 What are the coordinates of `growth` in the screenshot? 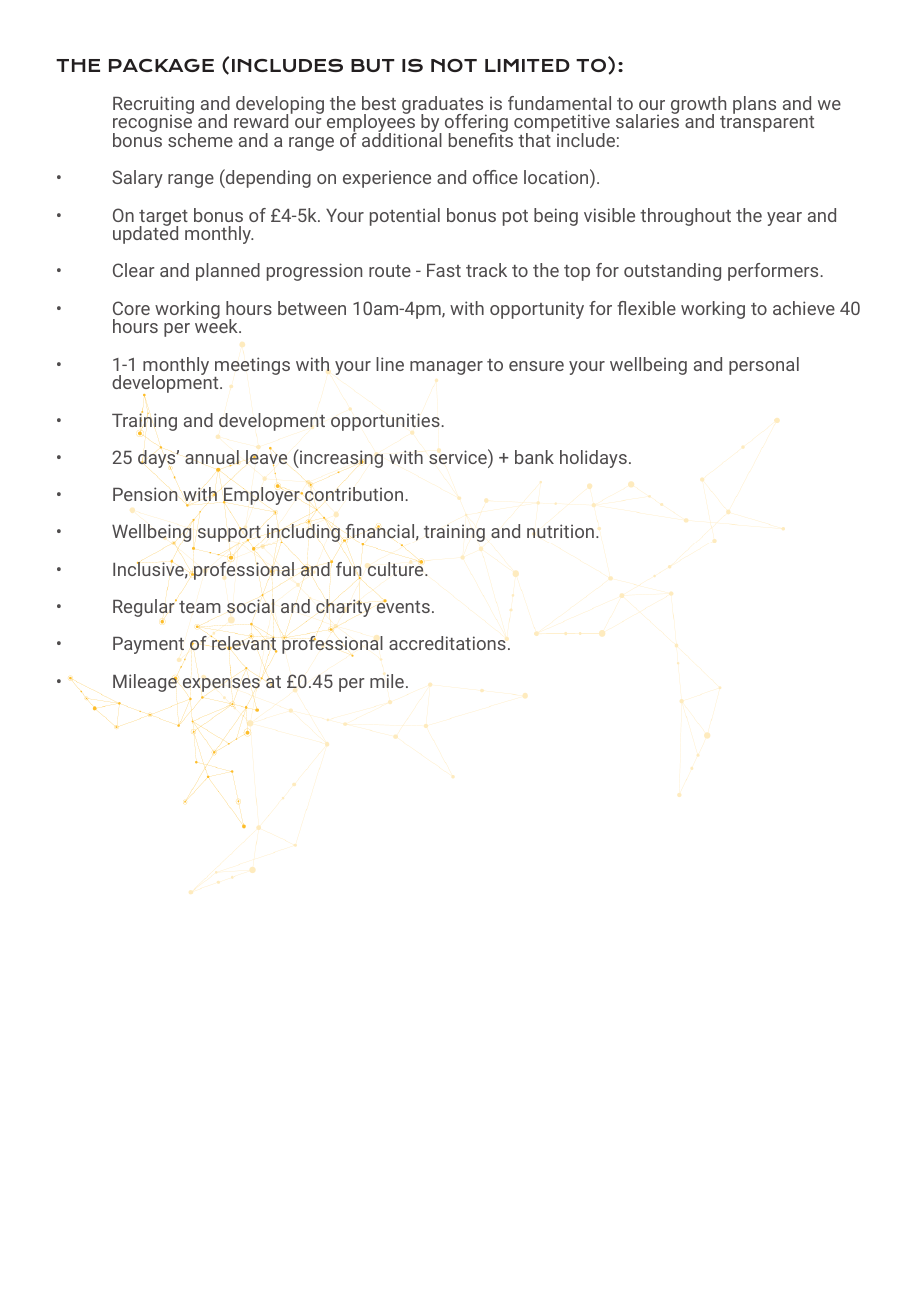 It's located at (698, 106).
